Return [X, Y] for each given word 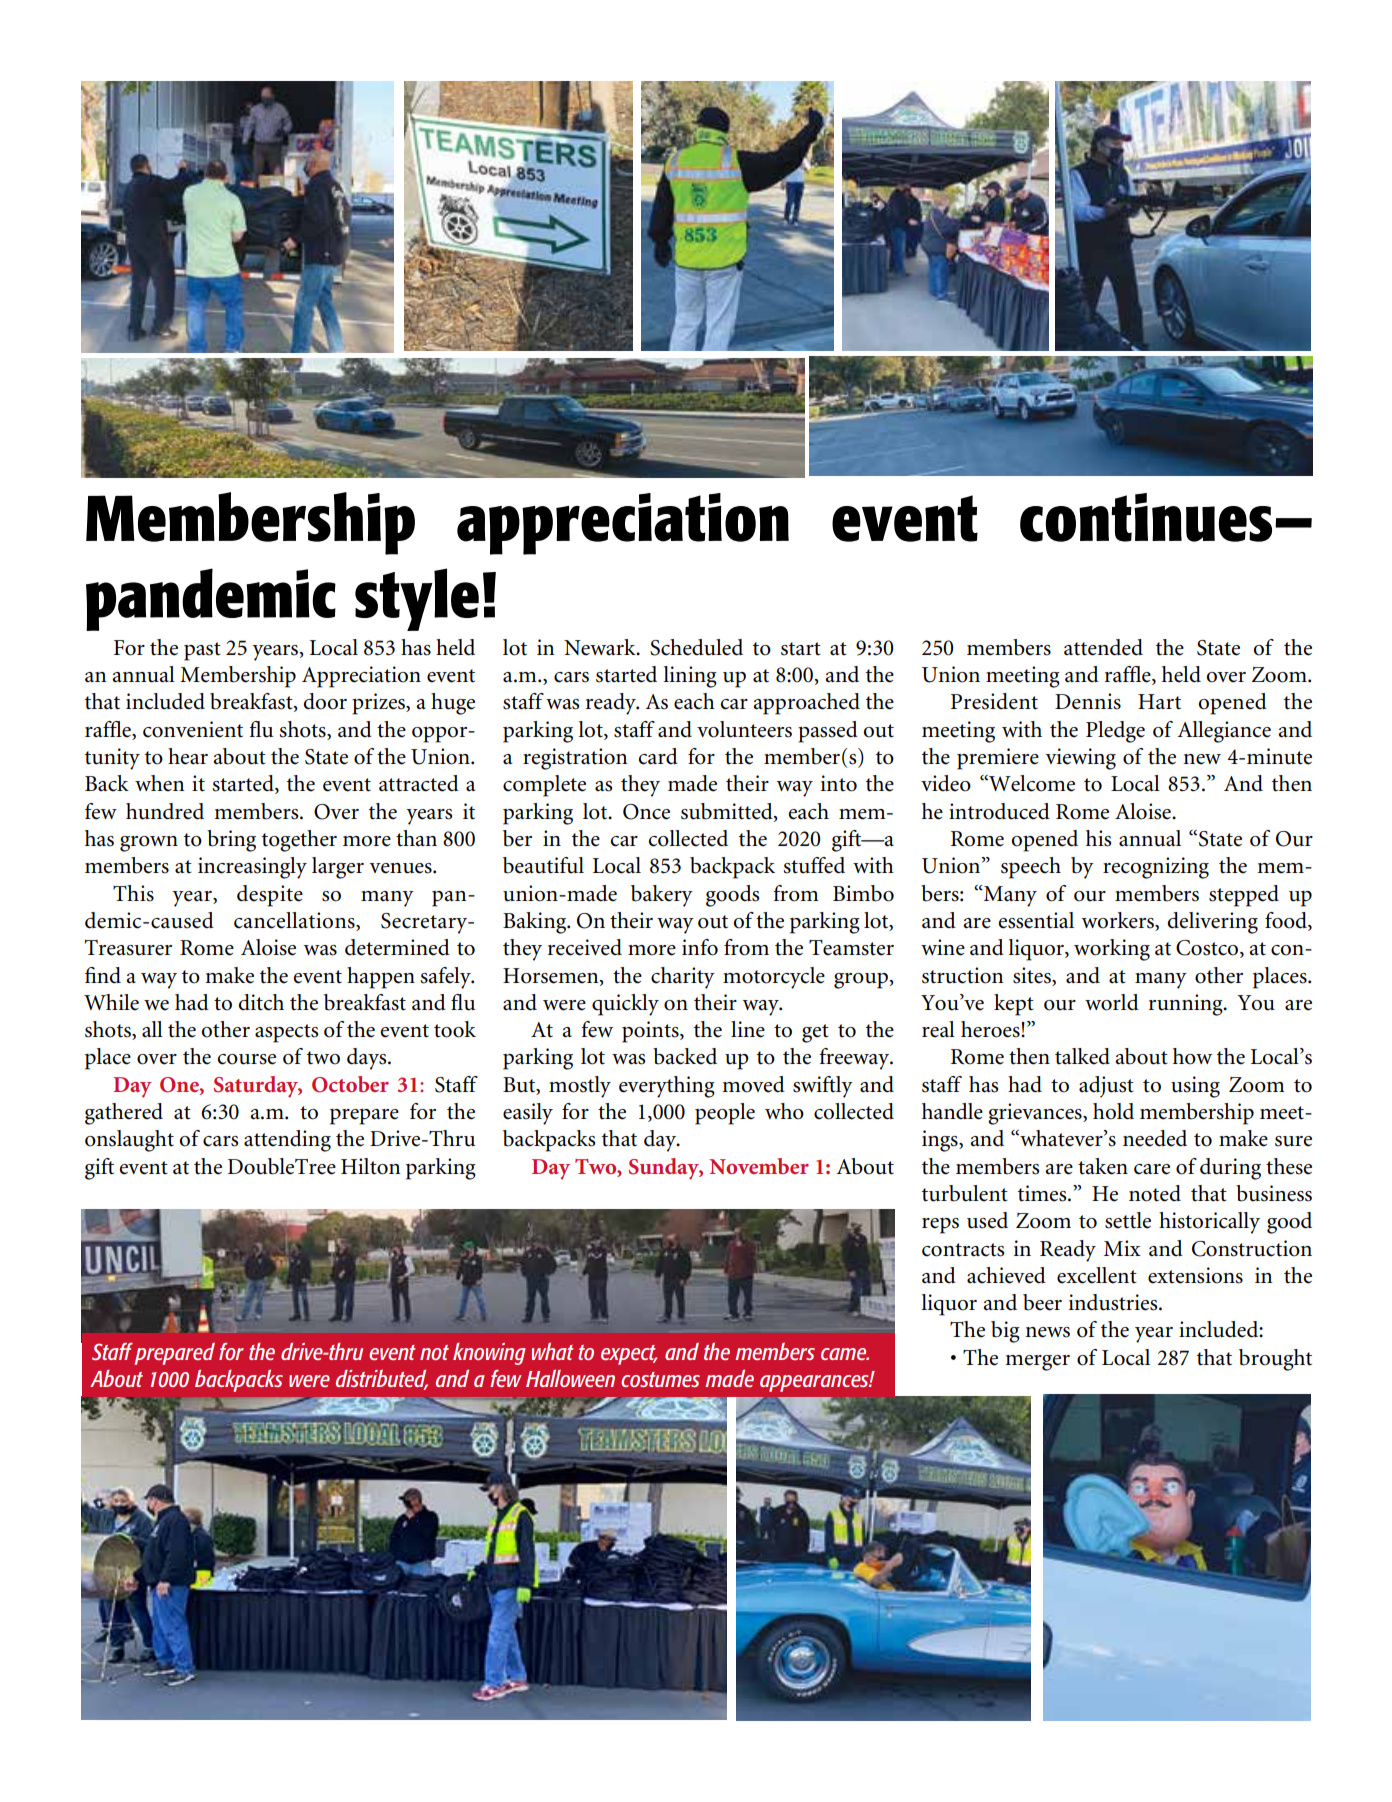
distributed [382, 1379]
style [417, 599]
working [1112, 950]
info [700, 947]
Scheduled [696, 647]
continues [1146, 517]
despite [270, 896]
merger [1037, 1363]
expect [629, 1355]
